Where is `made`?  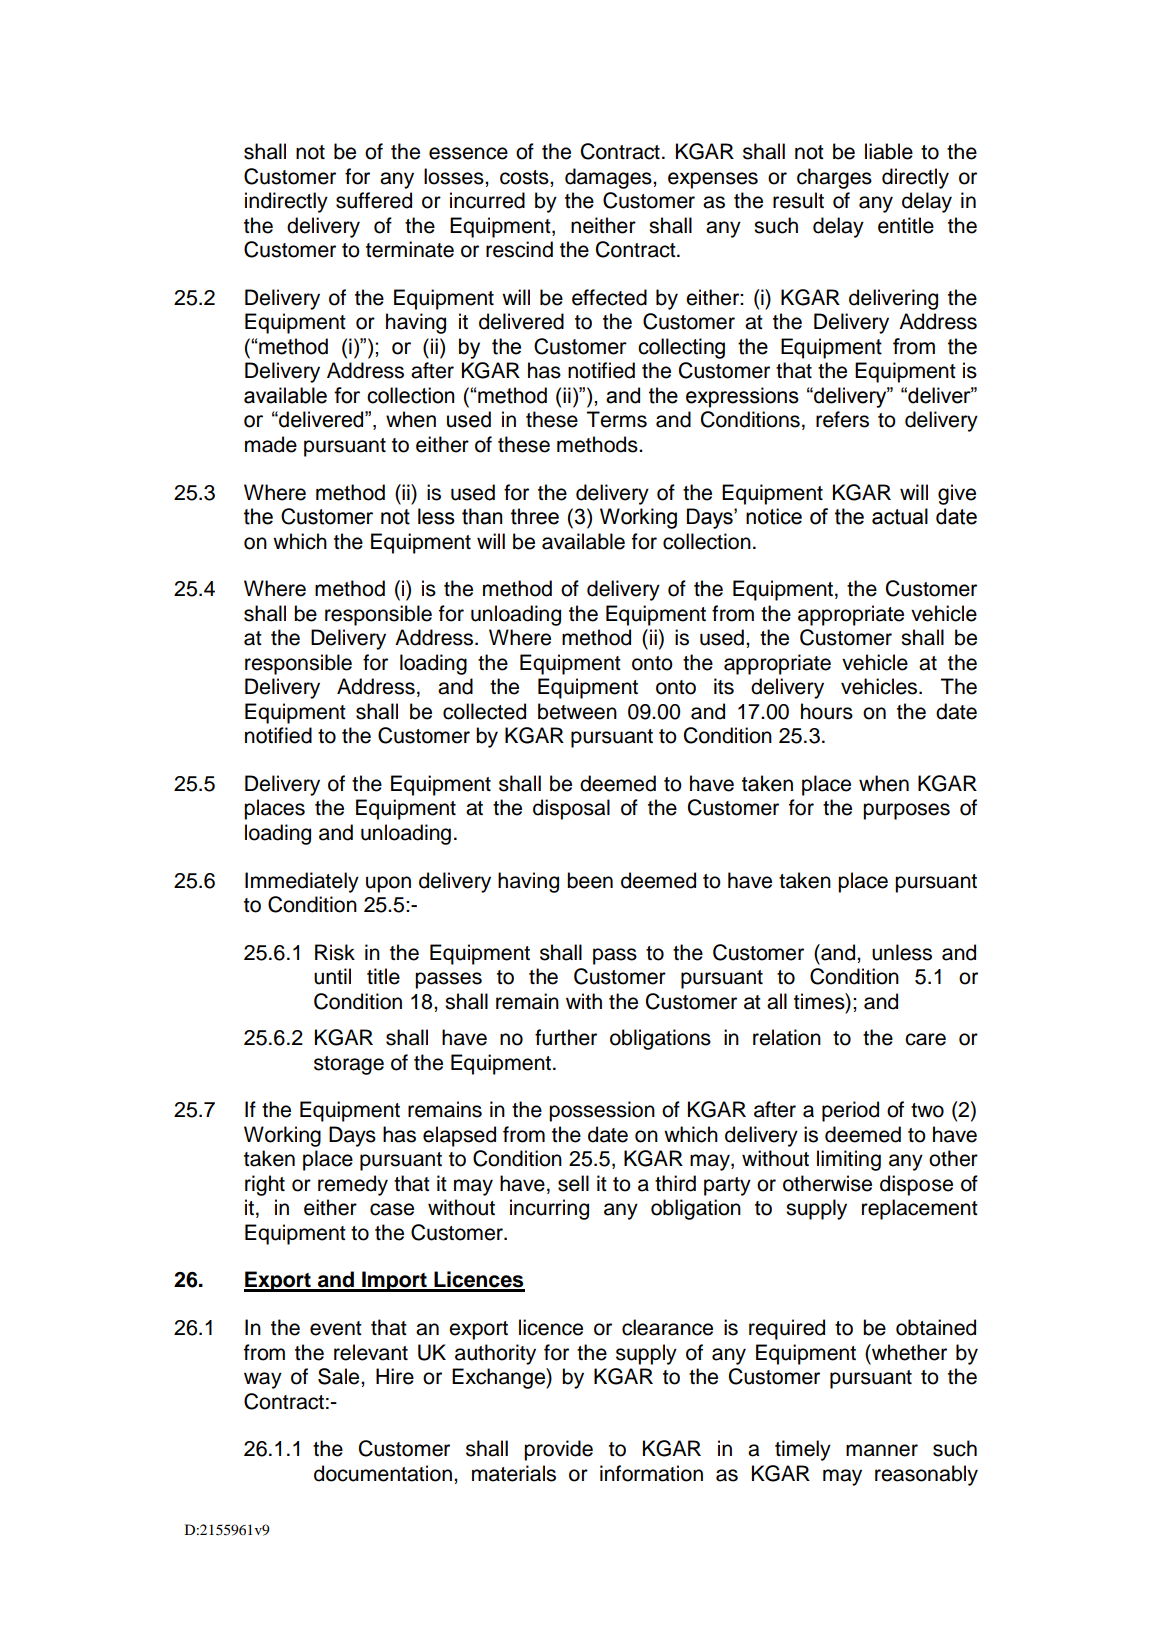
made is located at coordinates (271, 444).
